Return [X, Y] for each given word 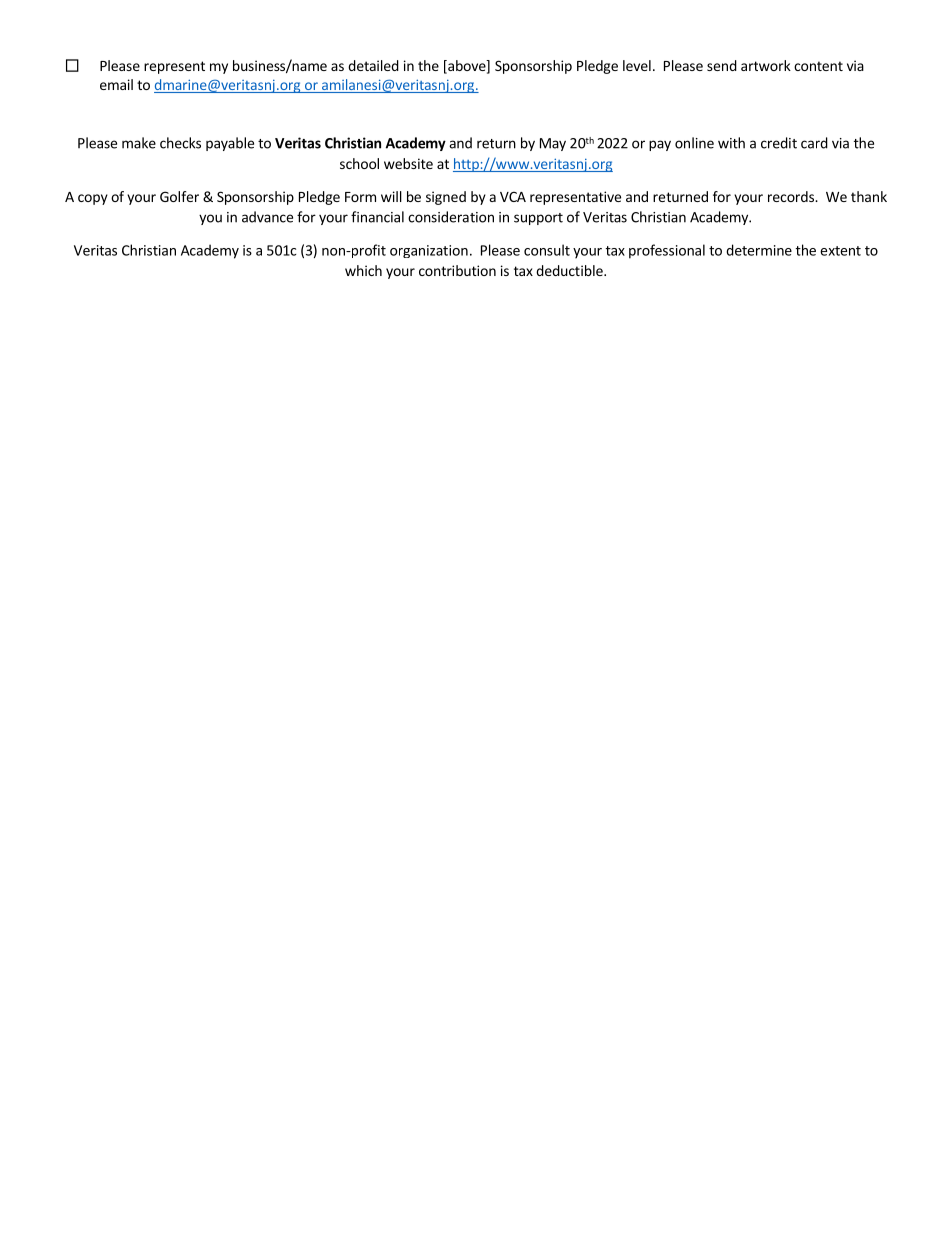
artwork [766, 65]
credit [779, 143]
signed [446, 198]
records [792, 196]
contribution [457, 270]
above [467, 66]
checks [180, 143]
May [553, 144]
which [363, 270]
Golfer [179, 196]
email [116, 84]
